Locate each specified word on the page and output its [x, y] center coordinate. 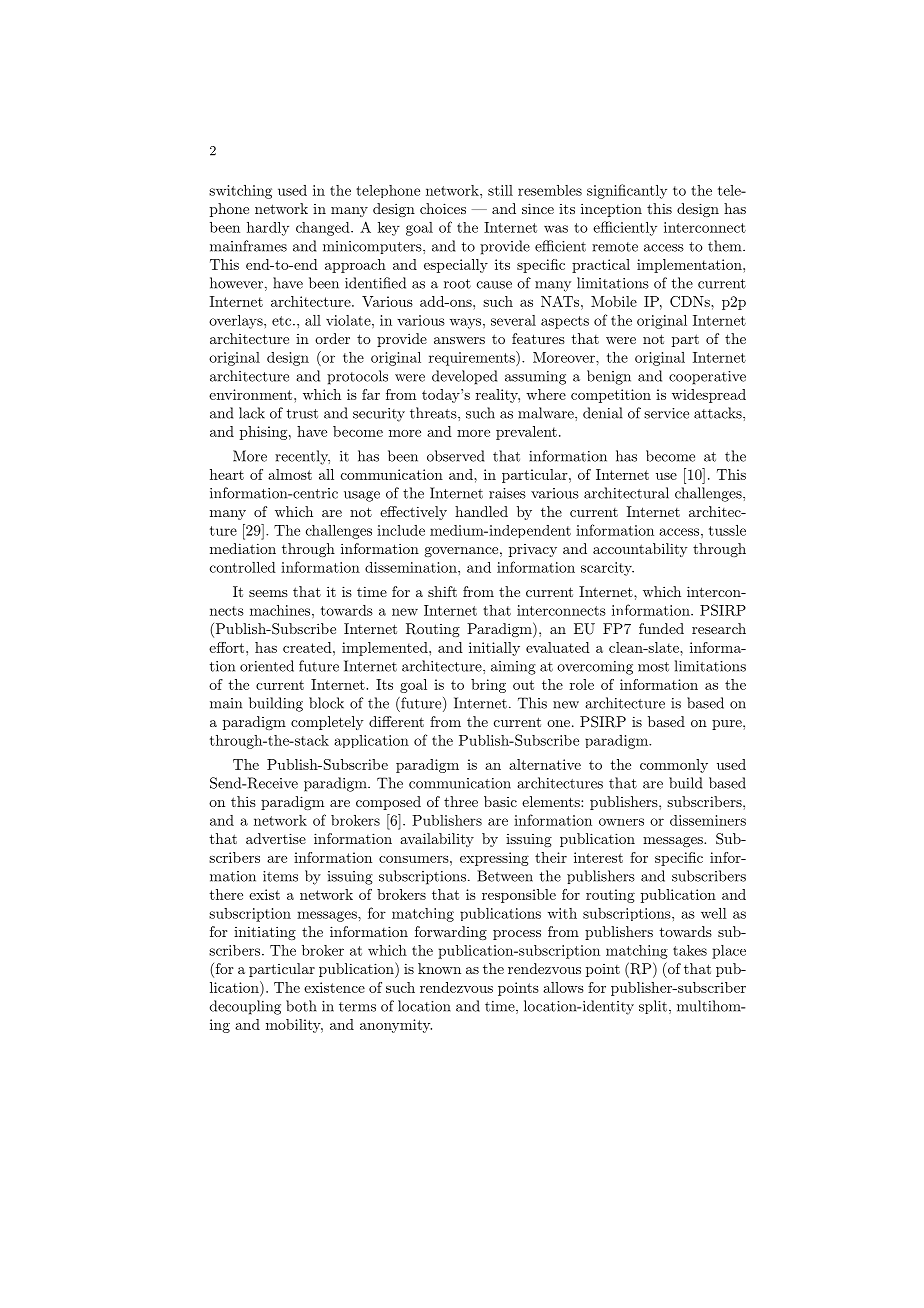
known [439, 968]
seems [268, 593]
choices [443, 208]
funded [661, 628]
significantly [627, 191]
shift [442, 591]
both [301, 1006]
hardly [268, 229]
